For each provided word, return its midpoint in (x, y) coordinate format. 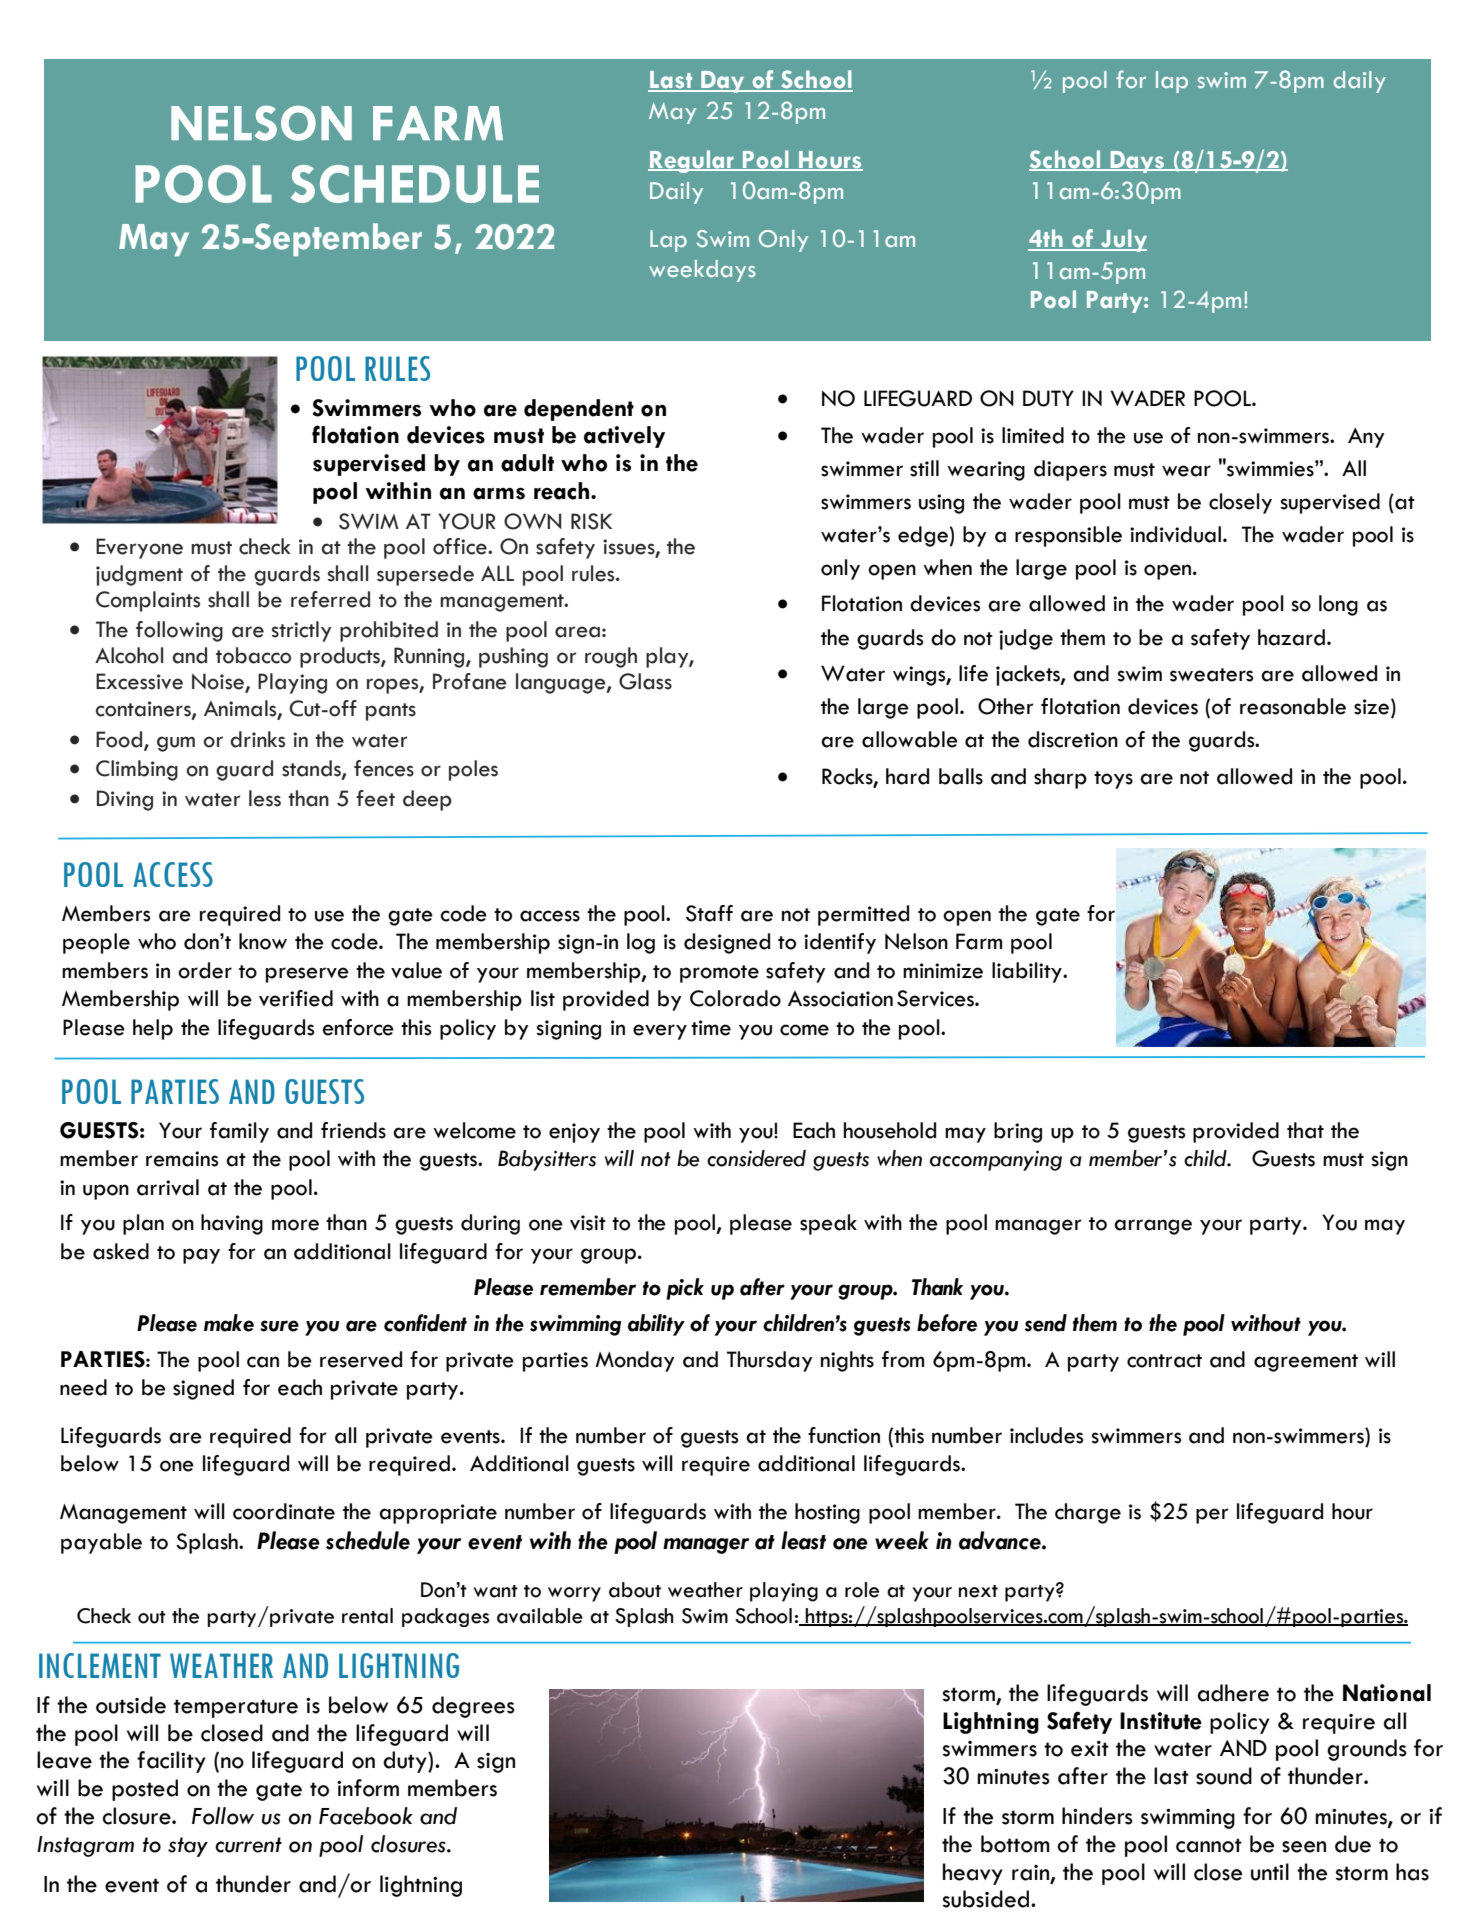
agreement (1306, 1363)
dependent (579, 410)
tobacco (253, 655)
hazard (1291, 637)
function (844, 1435)
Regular (692, 161)
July (1123, 240)
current (248, 1845)
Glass (645, 681)
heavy (973, 1874)
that (1305, 1130)
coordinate (284, 1511)
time (711, 1028)
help (153, 1029)
